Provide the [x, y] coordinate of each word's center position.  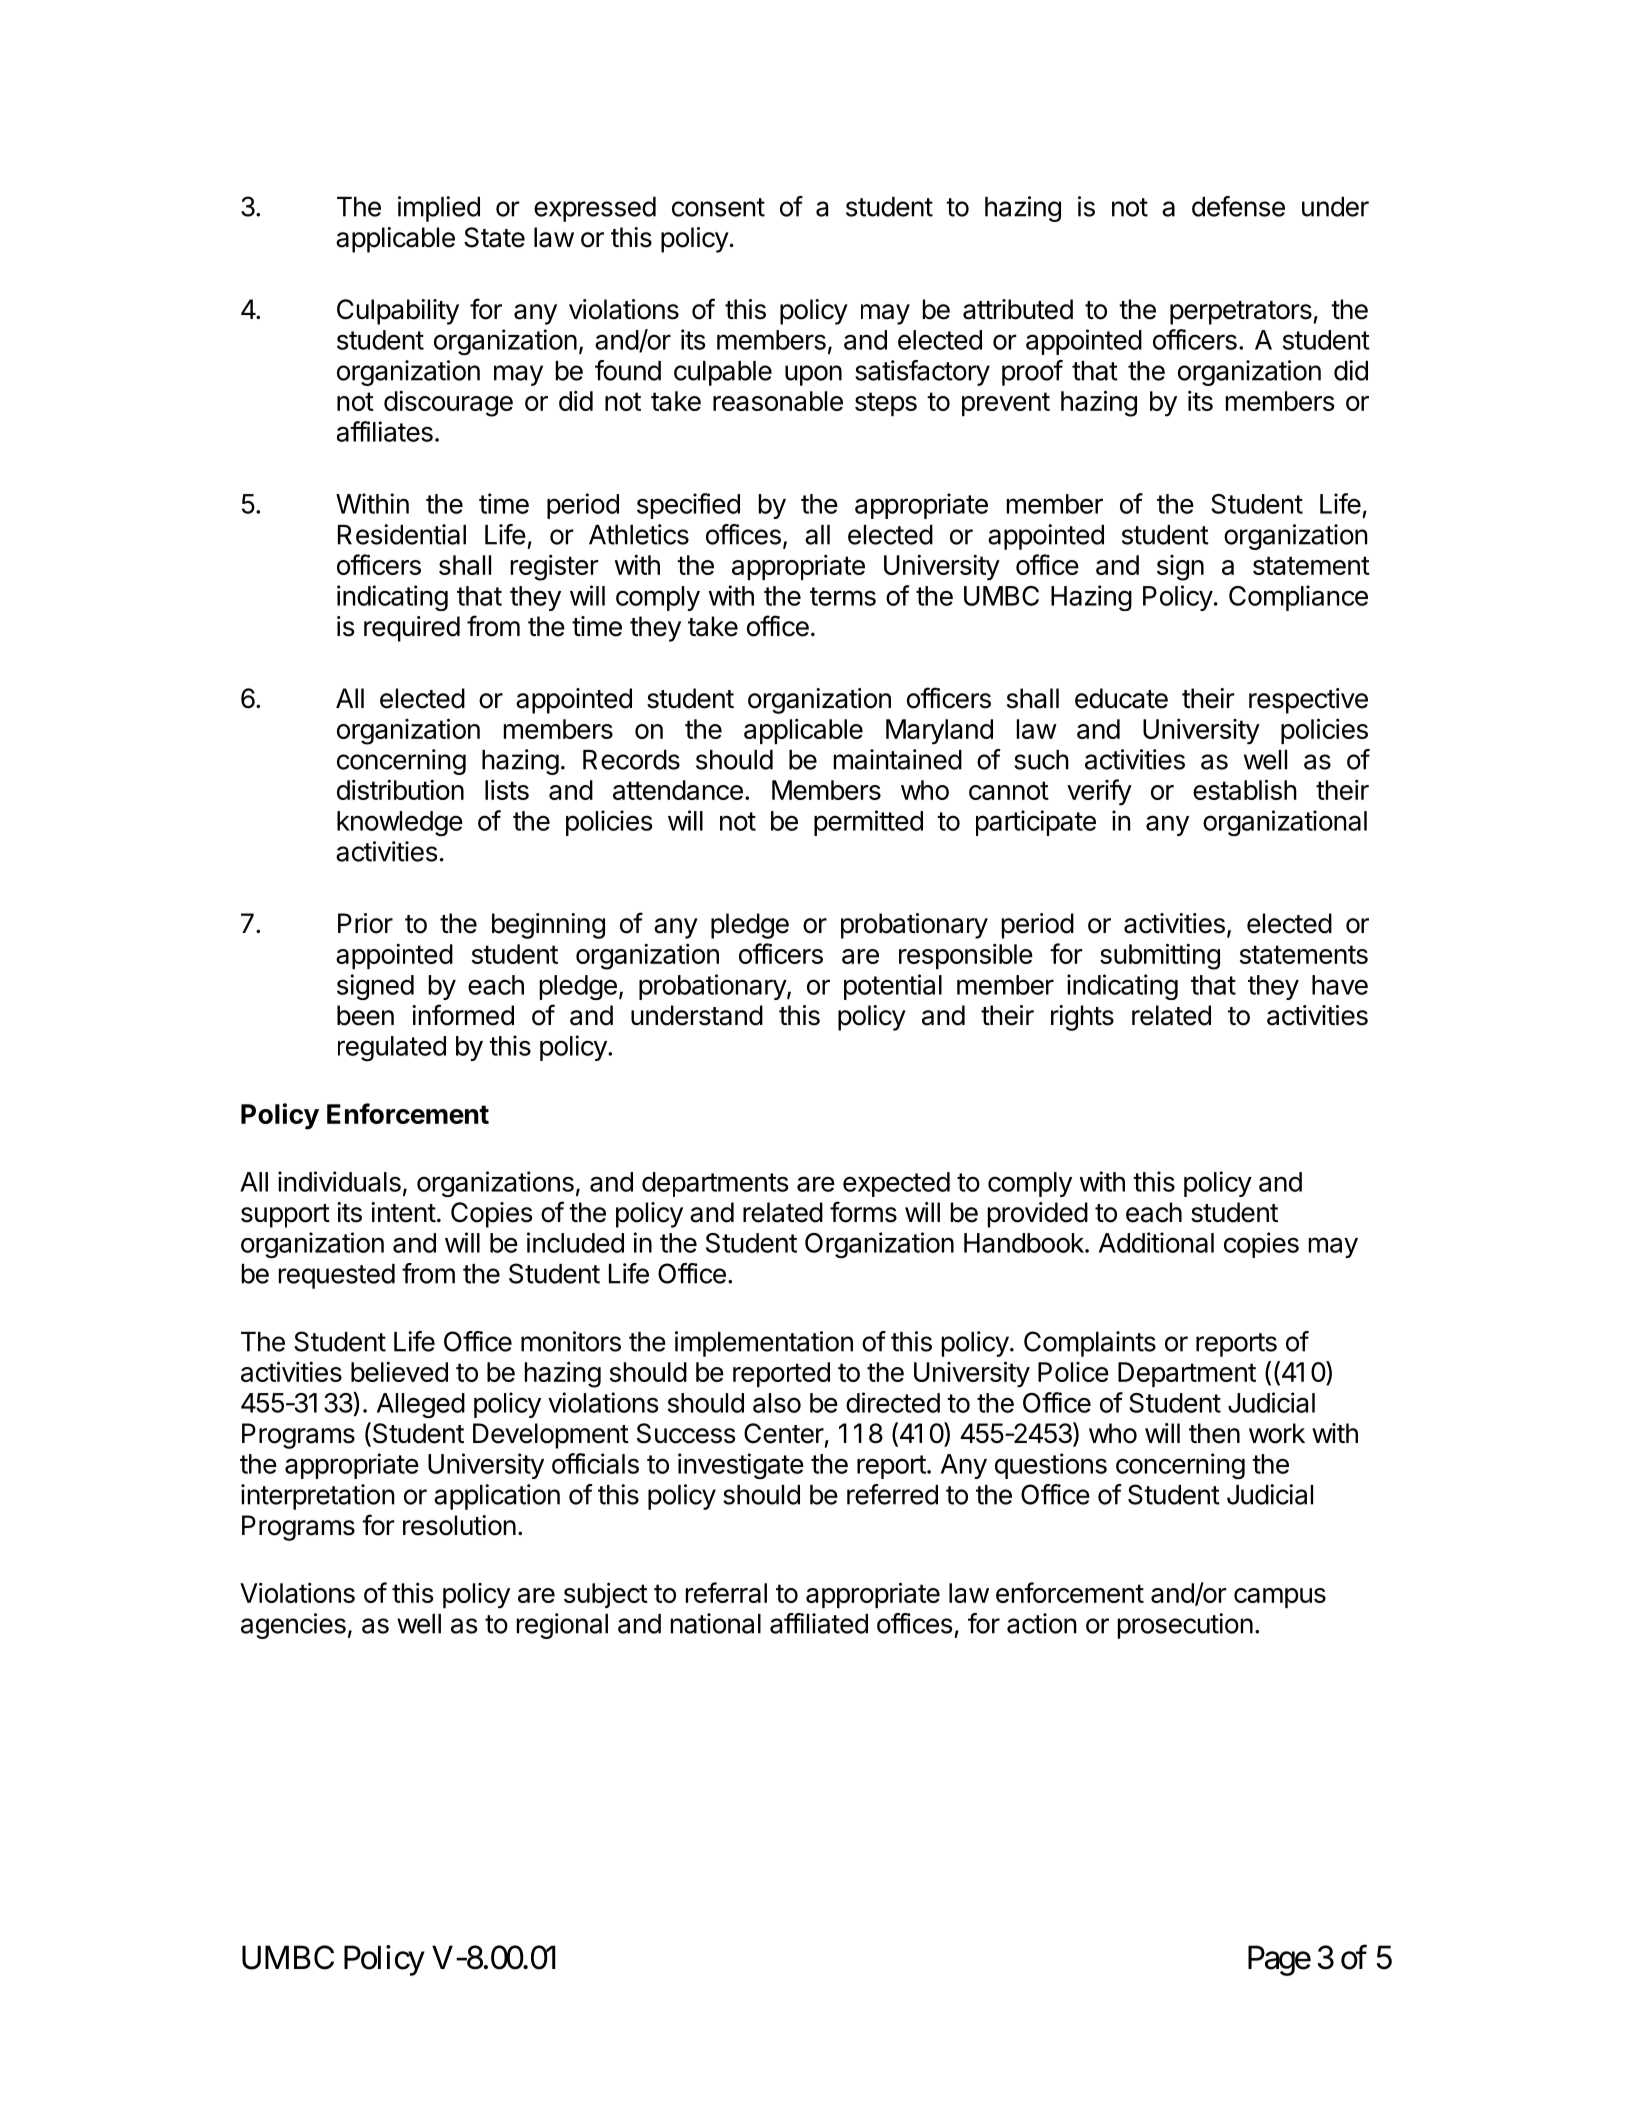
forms [863, 1212]
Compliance [1298, 598]
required [412, 629]
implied [439, 209]
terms [843, 596]
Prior [365, 923]
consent [718, 207]
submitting [1160, 956]
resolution [459, 1525]
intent [403, 1212]
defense [1238, 206]
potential [893, 987]
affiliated [819, 1623]
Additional [1156, 1242]
